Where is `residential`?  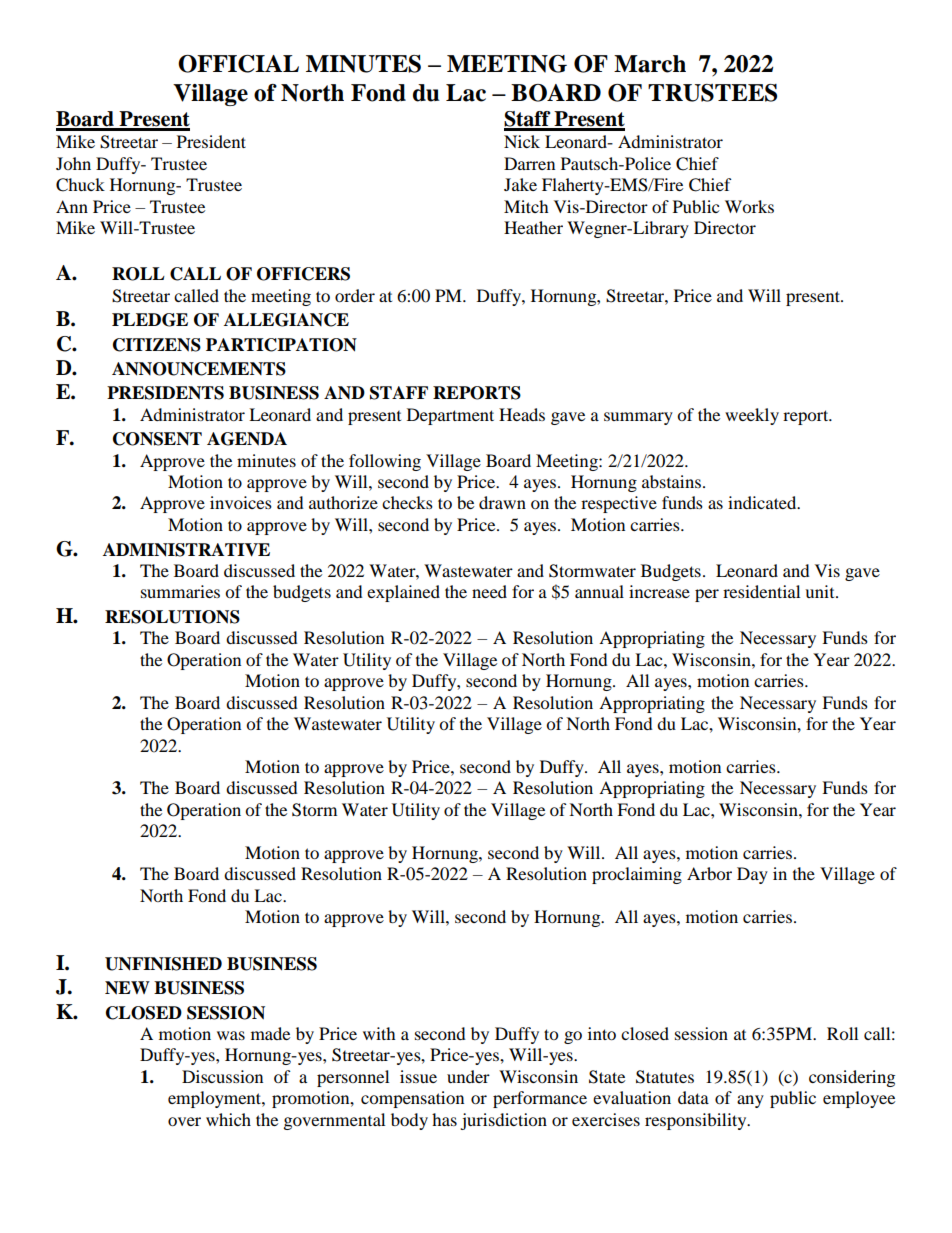
residential is located at coordinates (761, 591).
